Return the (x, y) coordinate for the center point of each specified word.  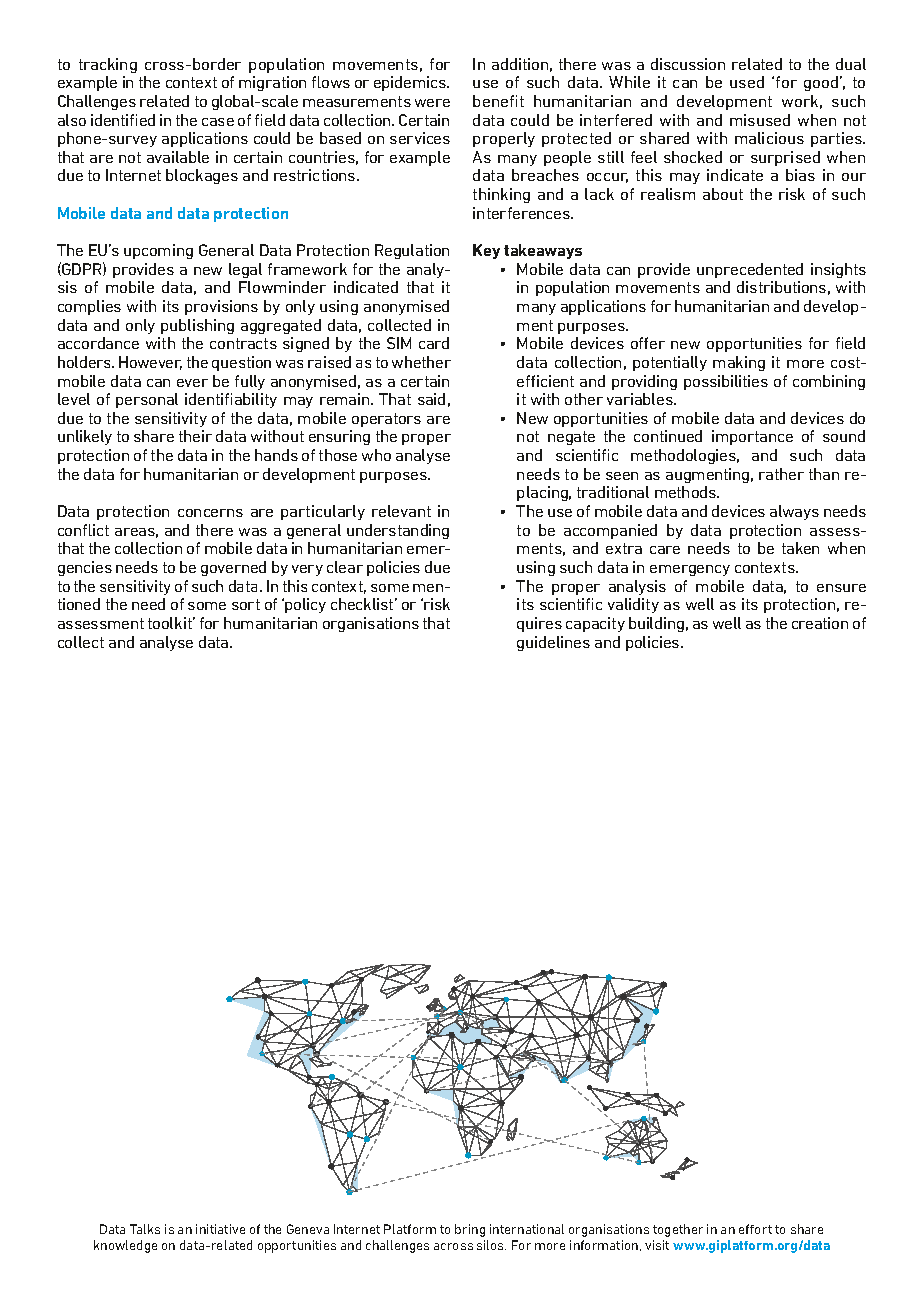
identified (123, 120)
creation (820, 623)
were (432, 103)
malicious (769, 138)
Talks (145, 1229)
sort (246, 604)
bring (470, 1230)
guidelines (553, 643)
